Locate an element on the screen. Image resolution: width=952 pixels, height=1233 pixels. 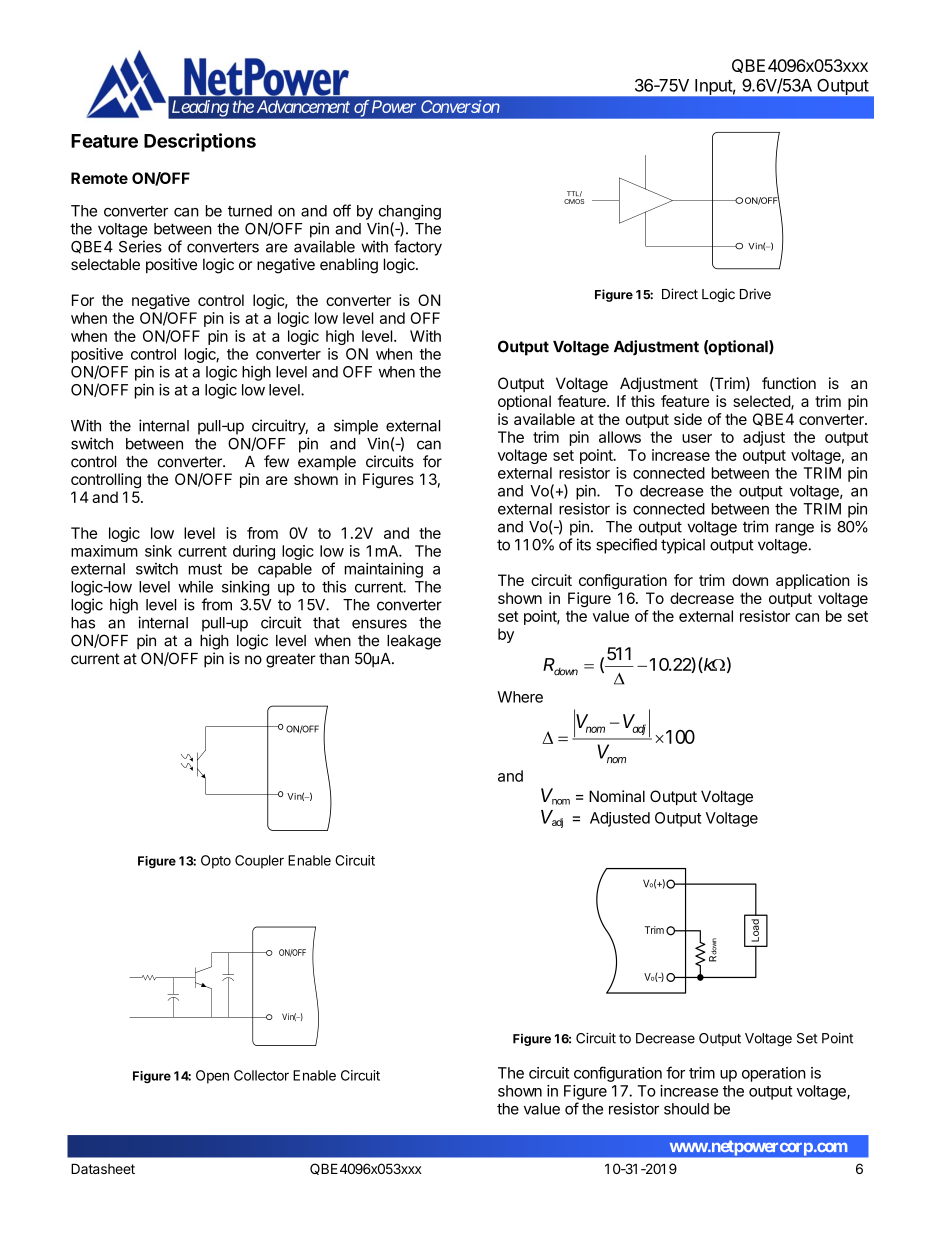
leakage is located at coordinates (414, 642).
